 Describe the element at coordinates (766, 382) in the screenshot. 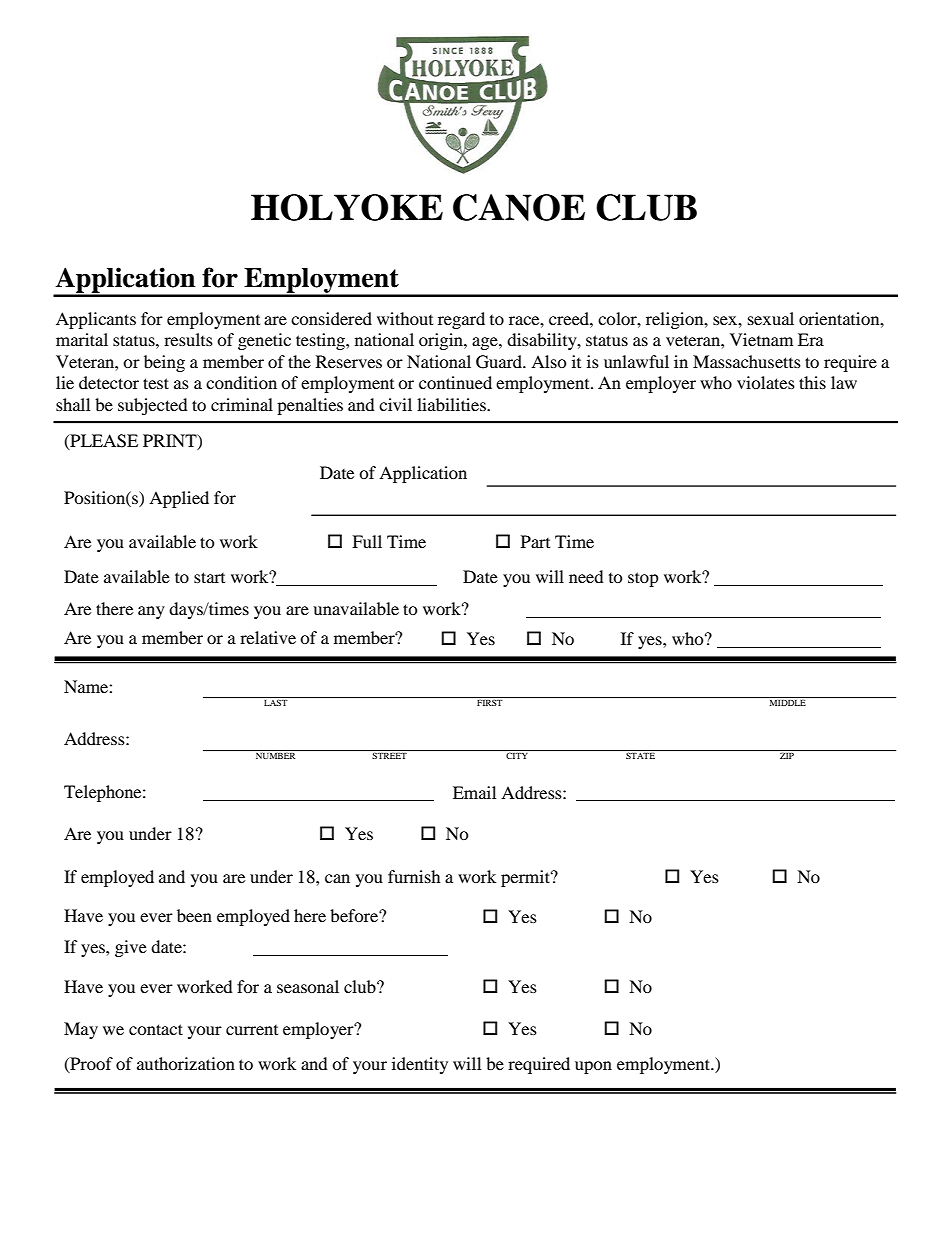

I see `violates` at that location.
